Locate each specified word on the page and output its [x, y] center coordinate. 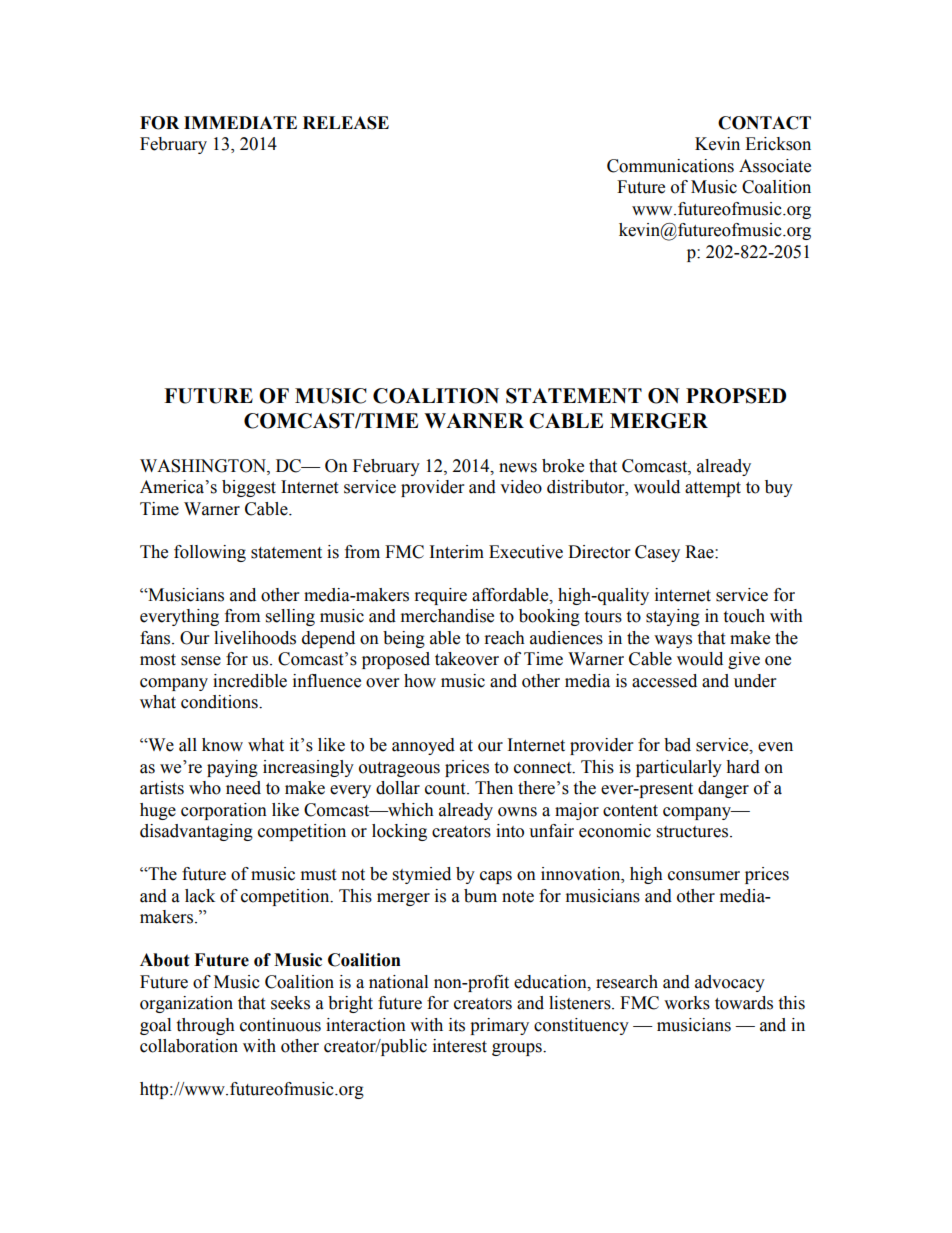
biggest [249, 488]
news [518, 468]
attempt [713, 489]
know [222, 745]
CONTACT [764, 123]
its [457, 1025]
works [687, 1003]
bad [677, 745]
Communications [670, 166]
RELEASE [346, 123]
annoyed [423, 746]
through [205, 1026]
